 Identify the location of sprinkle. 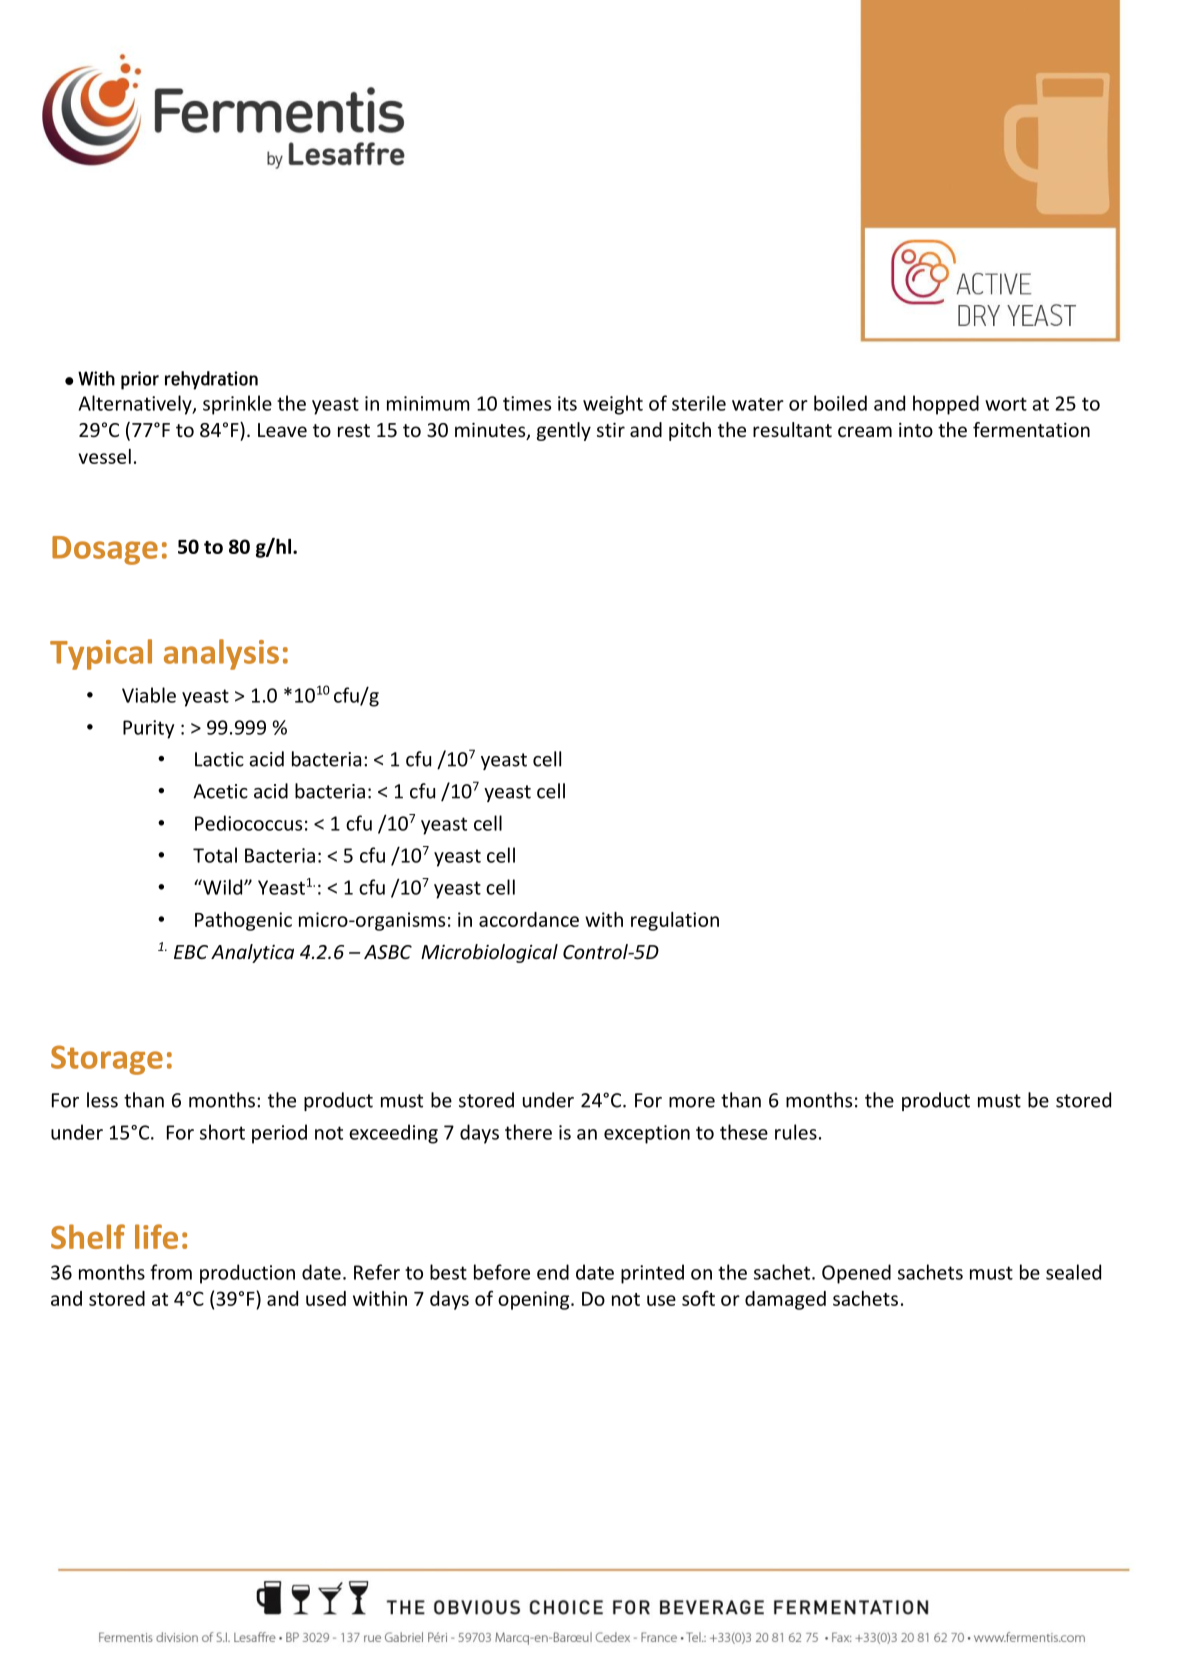
(237, 405).
